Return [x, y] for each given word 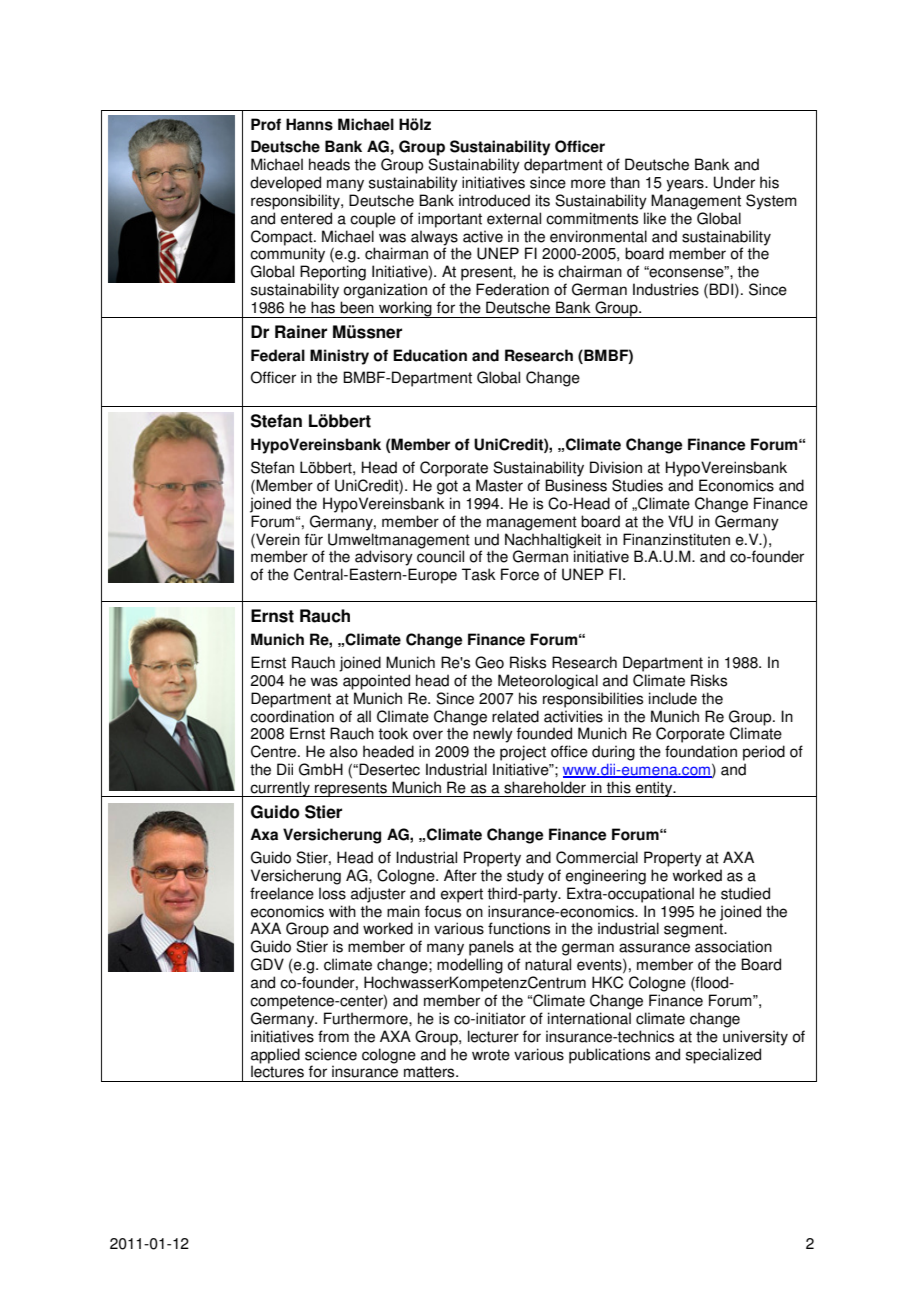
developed [285, 184]
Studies [637, 485]
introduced [494, 200]
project [523, 753]
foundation [701, 751]
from [333, 1036]
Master [499, 485]
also [344, 751]
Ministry [339, 357]
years [686, 185]
